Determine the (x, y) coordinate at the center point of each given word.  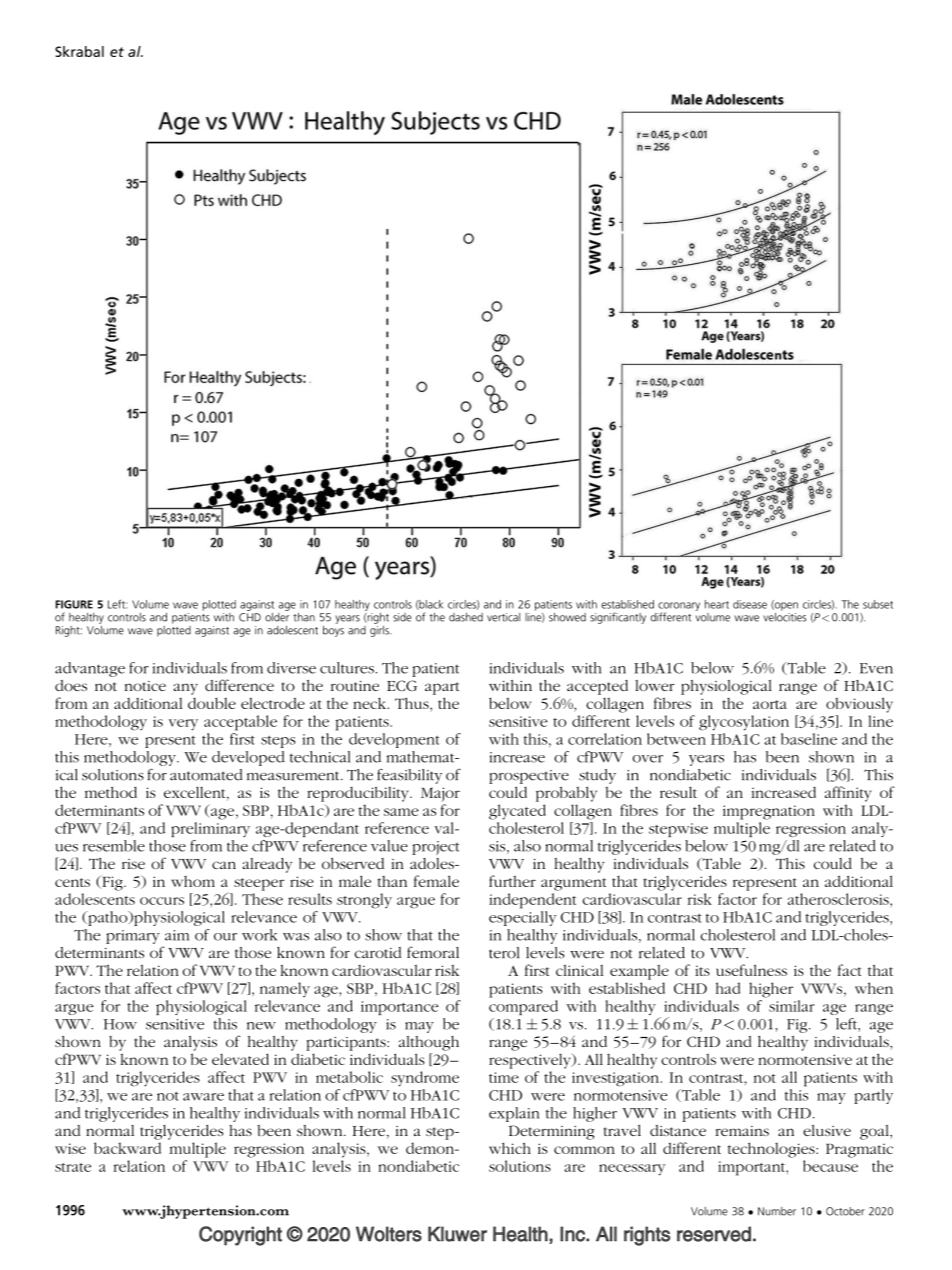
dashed (466, 617)
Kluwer (457, 1234)
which (510, 1148)
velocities (785, 616)
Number (777, 1211)
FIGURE (74, 604)
